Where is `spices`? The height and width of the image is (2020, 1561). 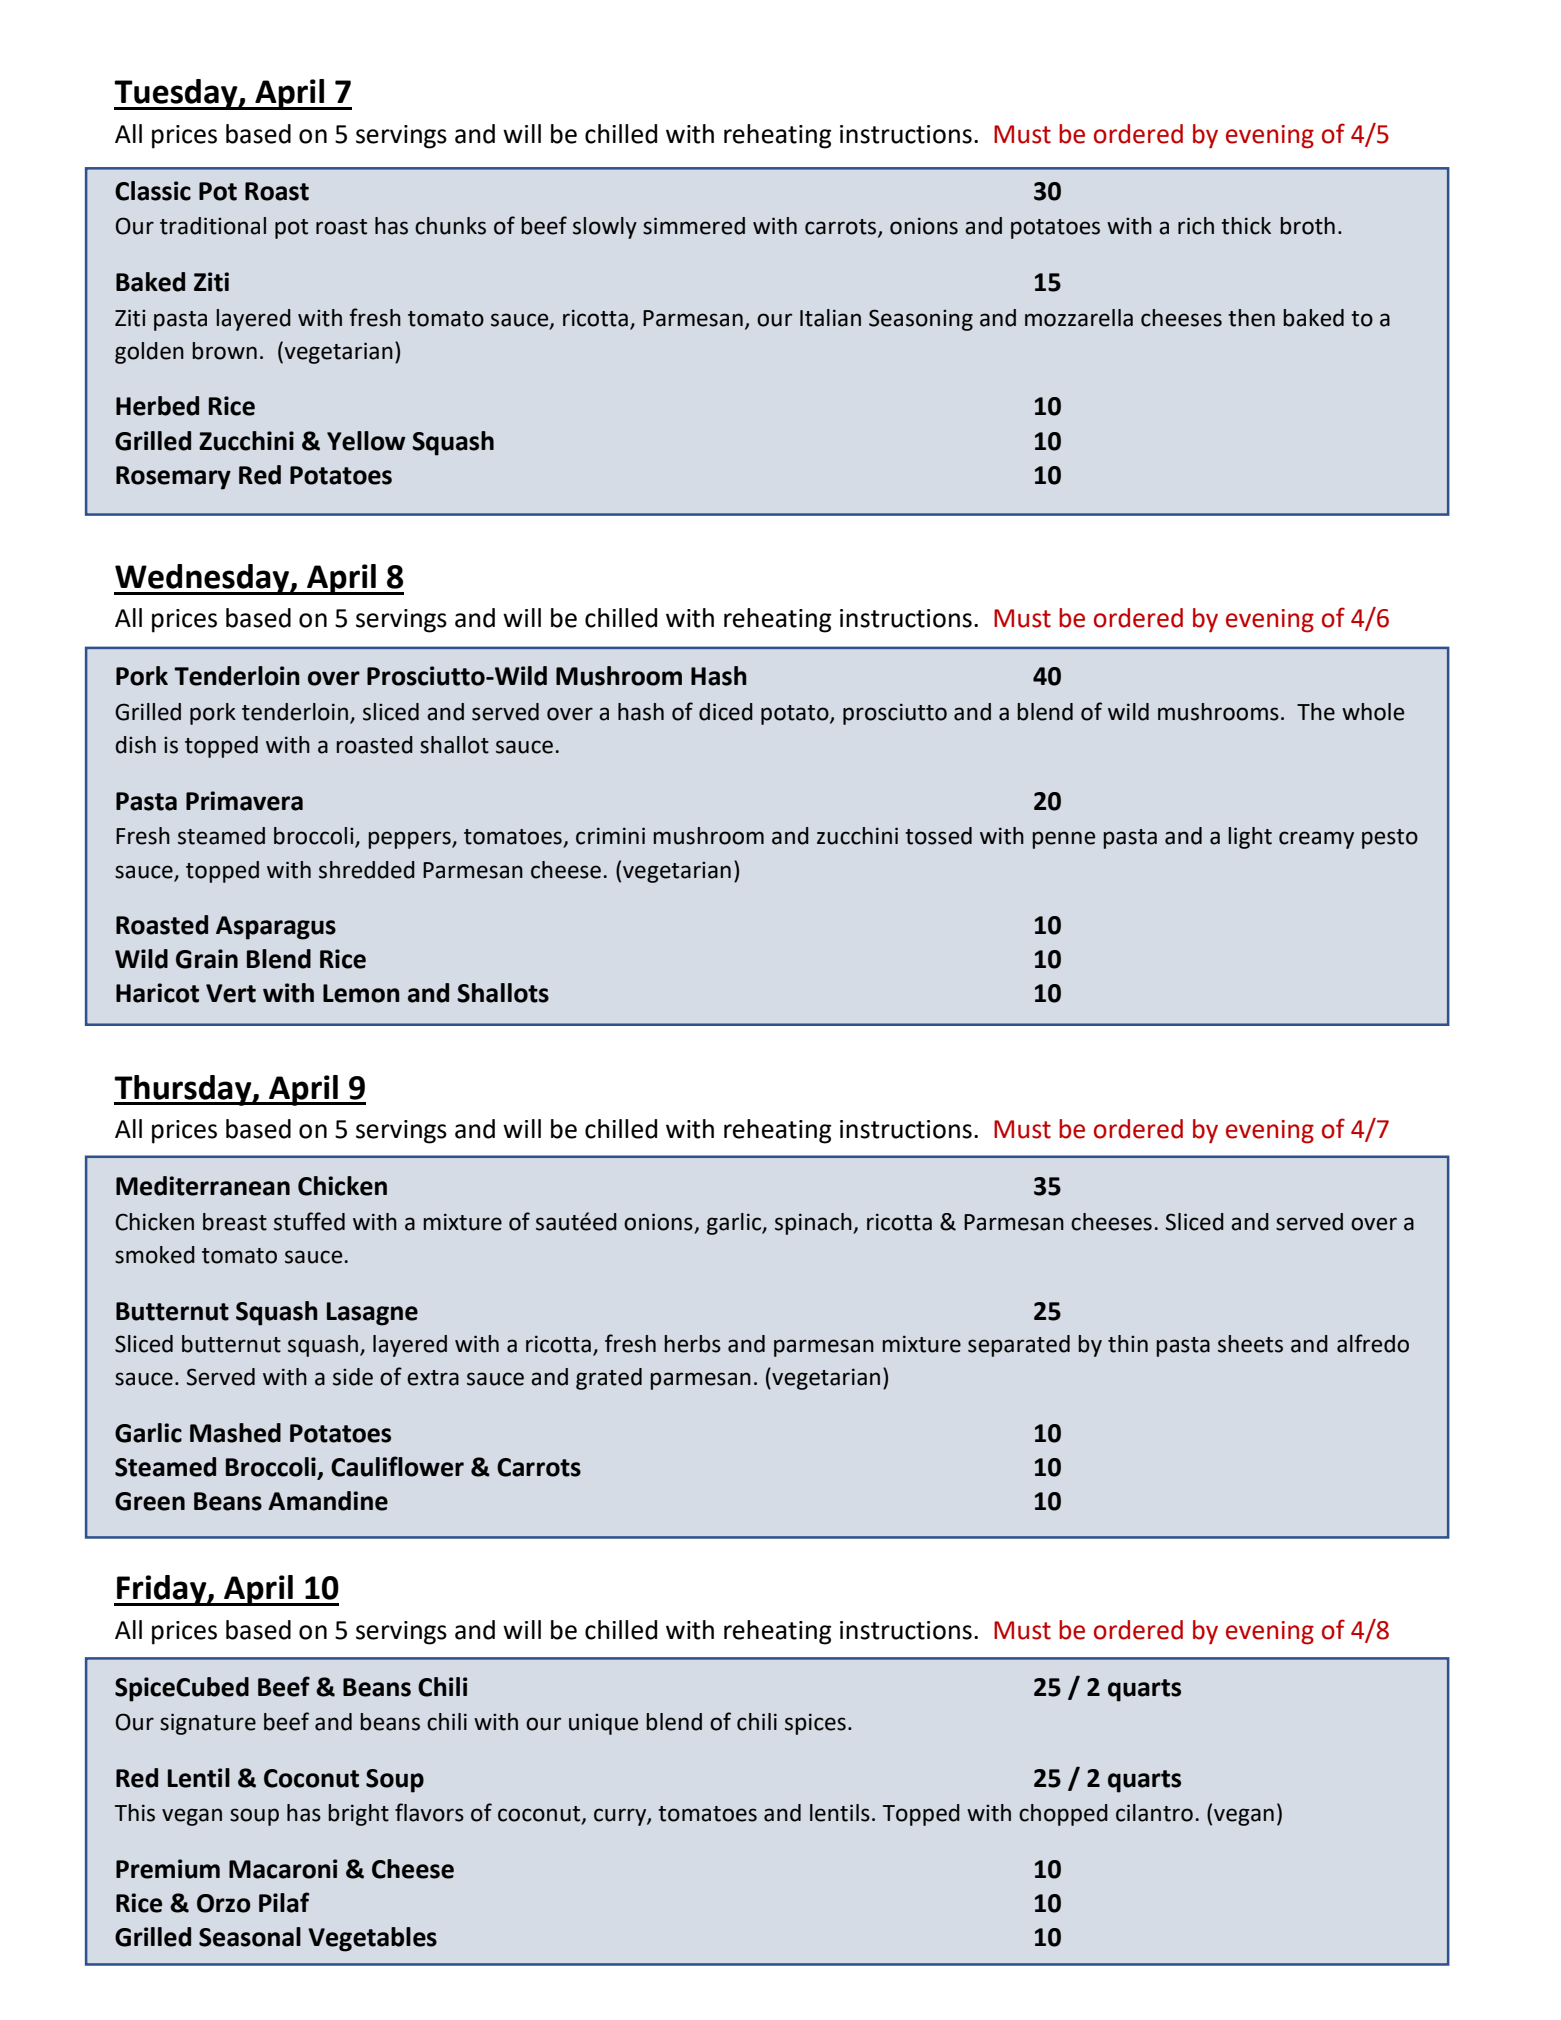
spices is located at coordinates (815, 1724).
